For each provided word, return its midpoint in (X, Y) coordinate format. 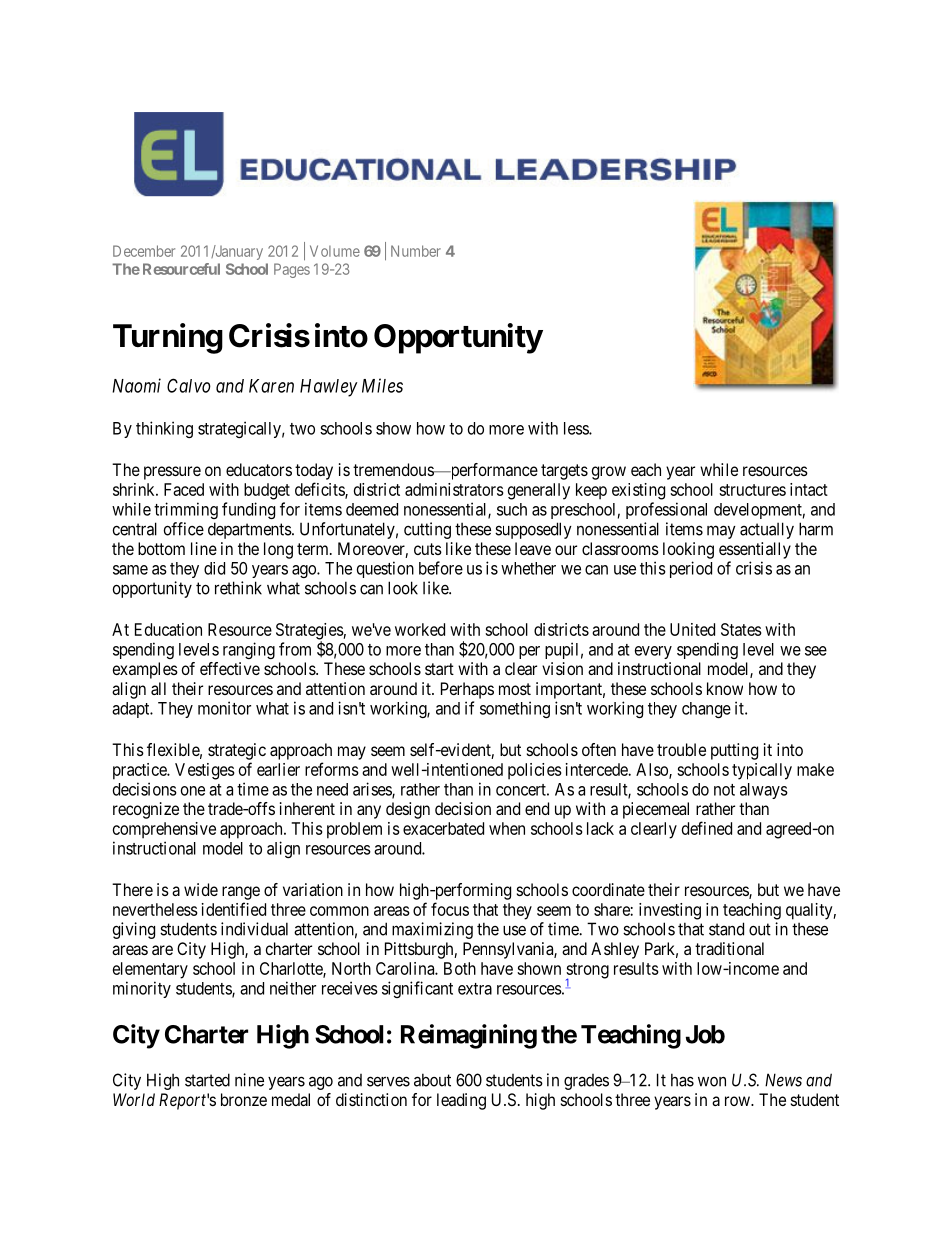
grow (609, 473)
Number (416, 251)
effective (230, 668)
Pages (292, 270)
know (725, 688)
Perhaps (467, 690)
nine (249, 1080)
